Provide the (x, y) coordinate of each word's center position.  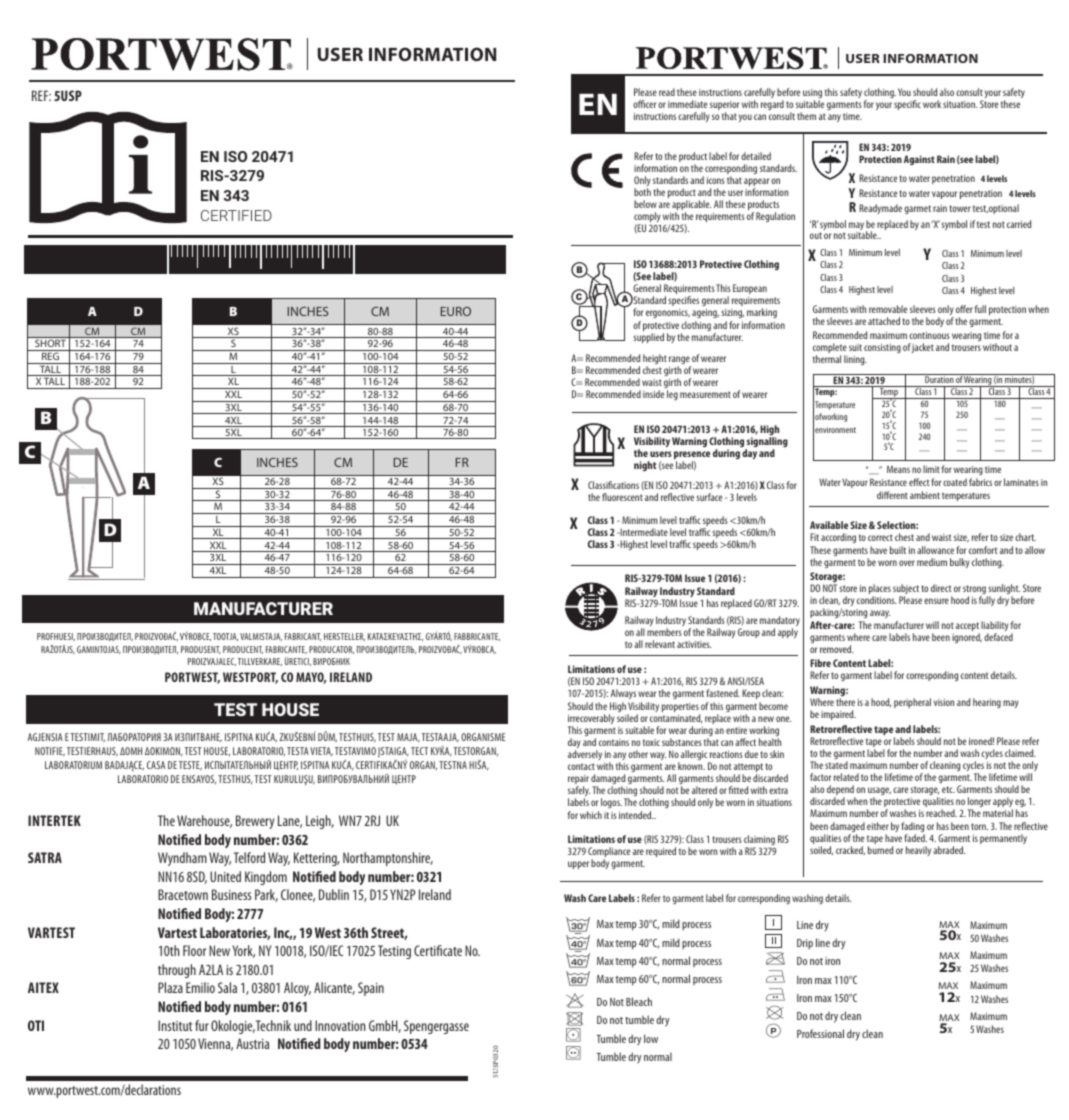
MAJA (408, 738)
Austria (252, 1043)
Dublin (334, 894)
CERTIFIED (236, 215)
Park (266, 895)
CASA (156, 765)
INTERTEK (54, 820)
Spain (371, 989)
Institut (175, 1025)
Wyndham (182, 859)
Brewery (255, 822)
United (225, 876)
